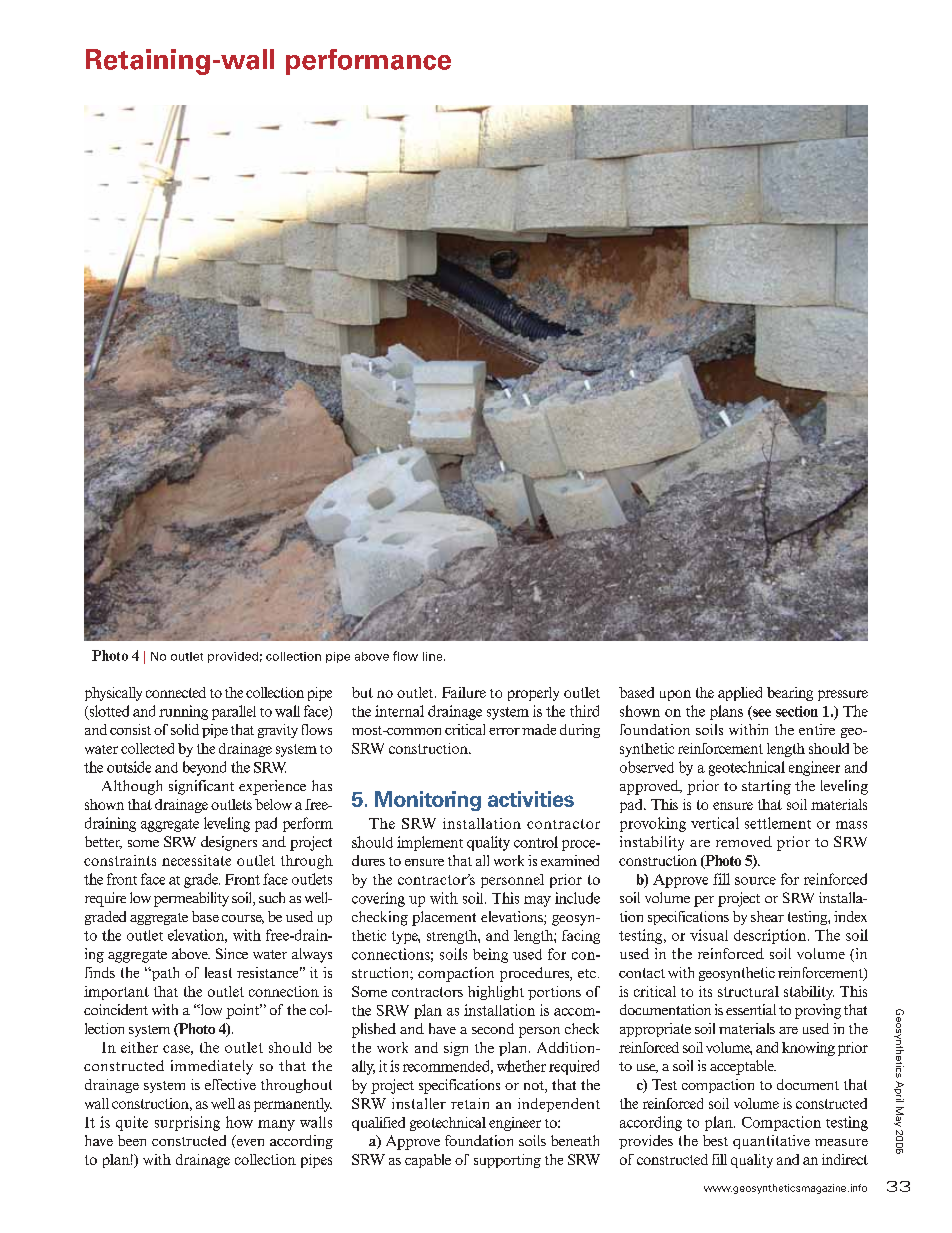  What do you see at coordinates (273, 804) in the screenshot?
I see `below` at bounding box center [273, 804].
